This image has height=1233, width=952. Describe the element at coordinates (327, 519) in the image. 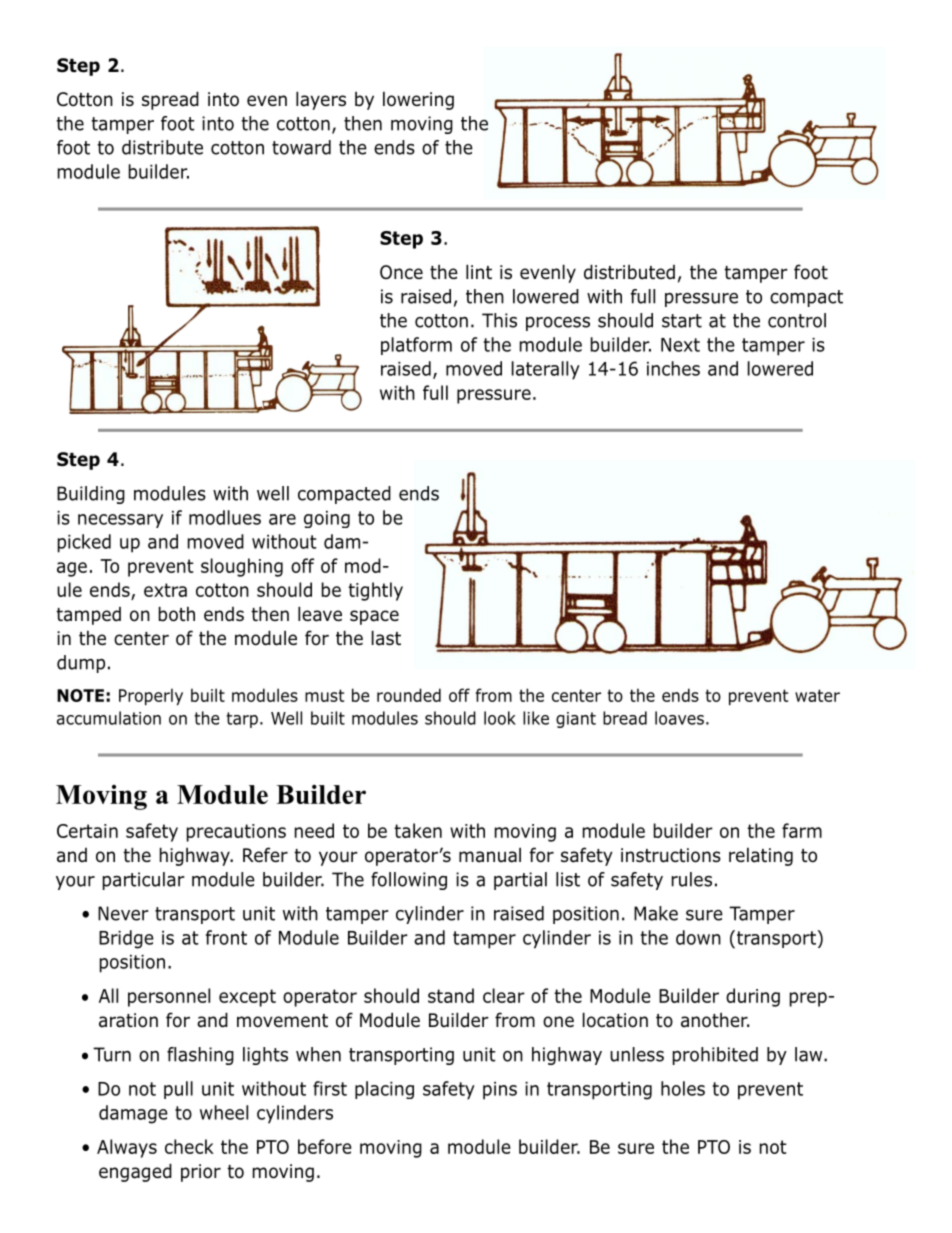

I see `going` at that location.
